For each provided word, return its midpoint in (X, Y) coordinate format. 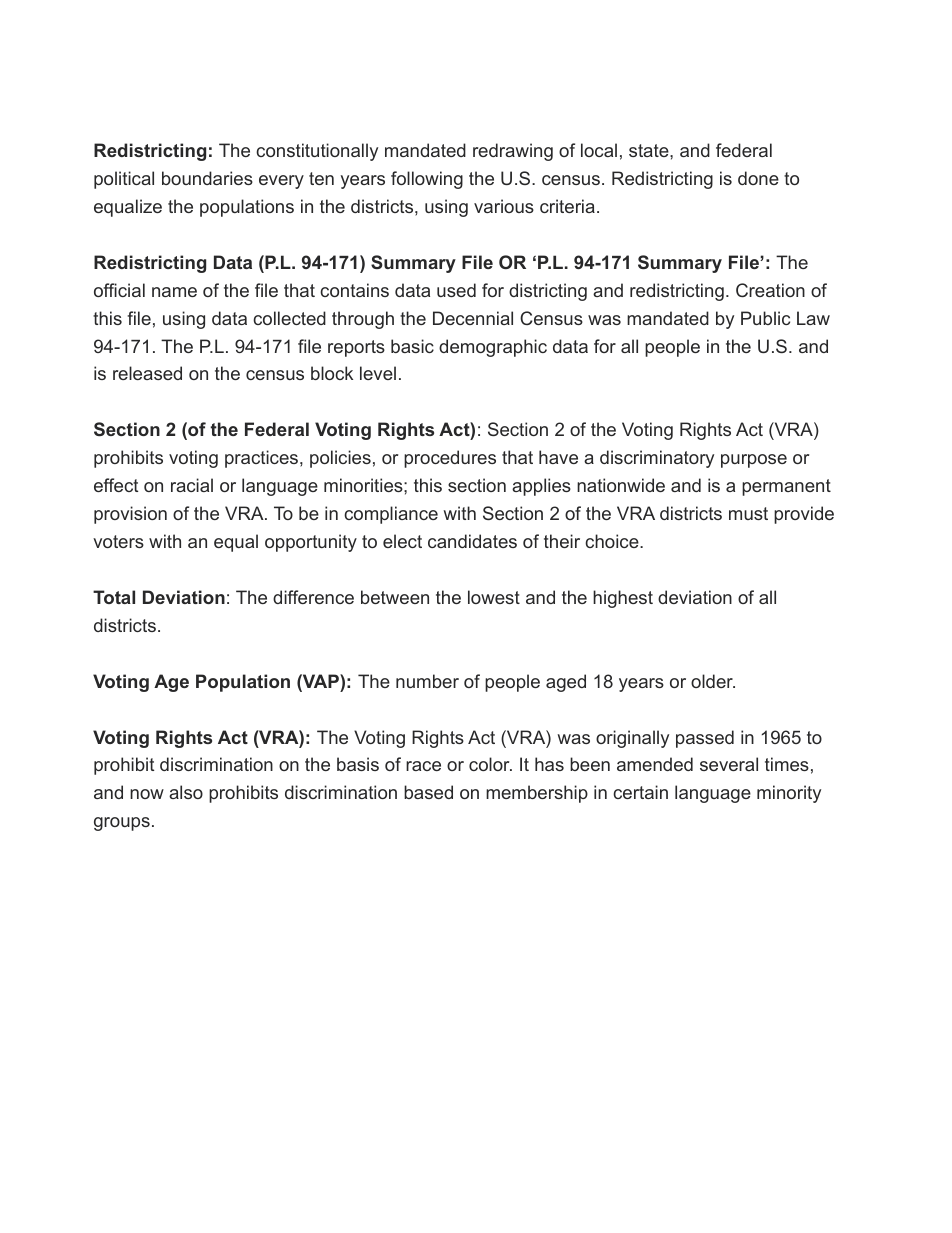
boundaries (207, 178)
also (186, 792)
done (758, 178)
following (427, 180)
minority (789, 794)
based (428, 792)
